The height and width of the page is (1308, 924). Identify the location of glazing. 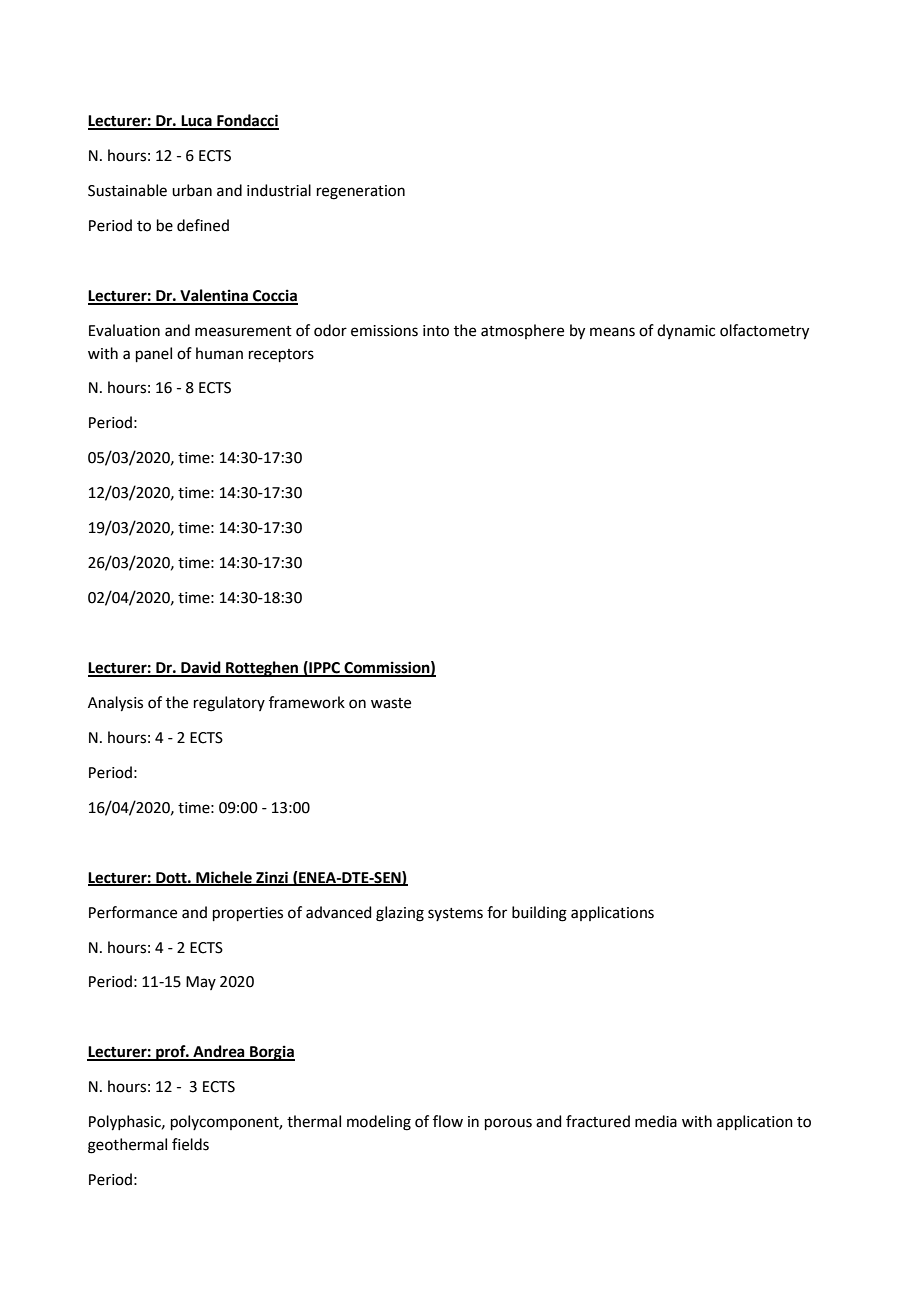
(400, 914).
